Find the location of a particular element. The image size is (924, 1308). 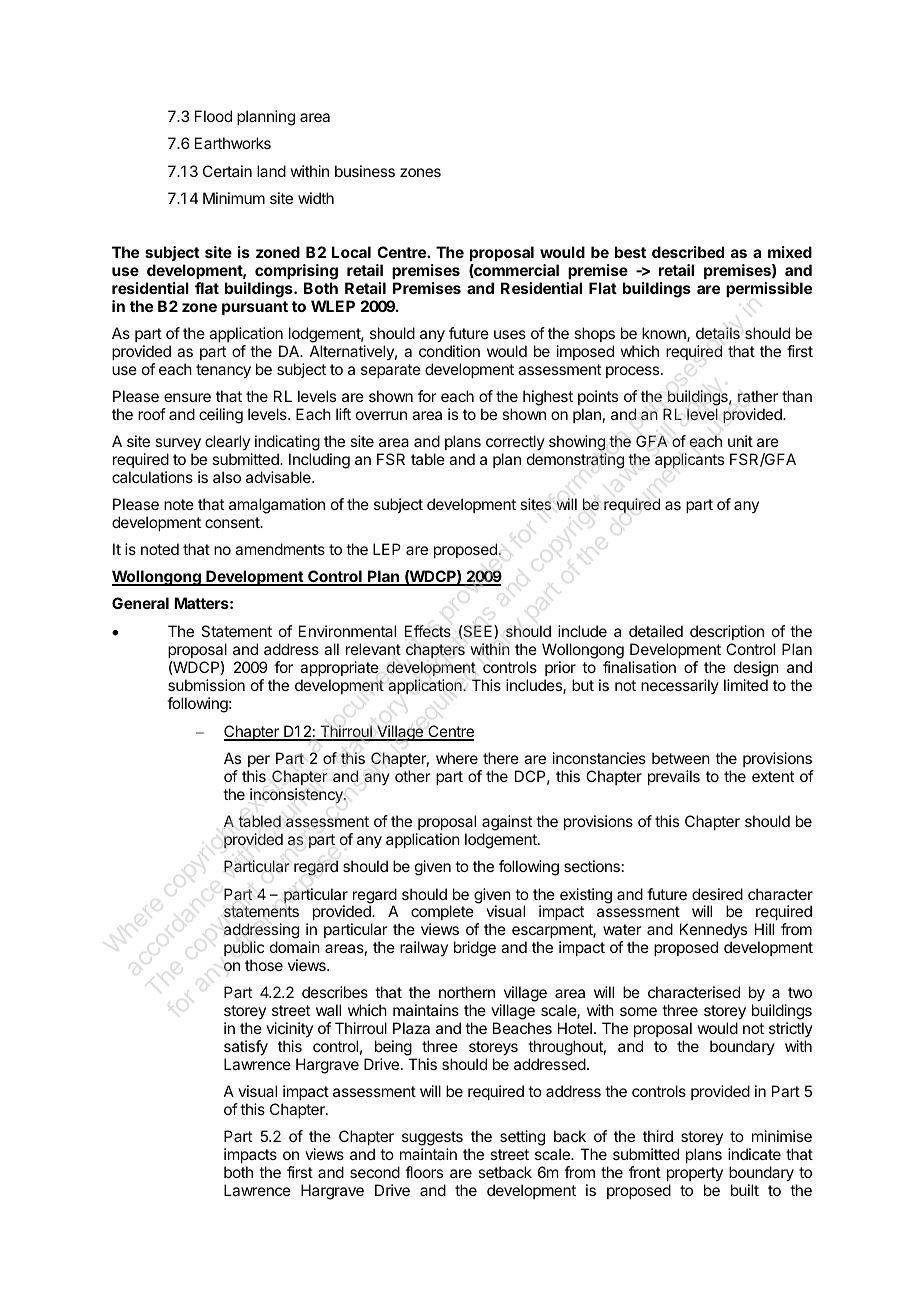

satisfy is located at coordinates (246, 1048).
